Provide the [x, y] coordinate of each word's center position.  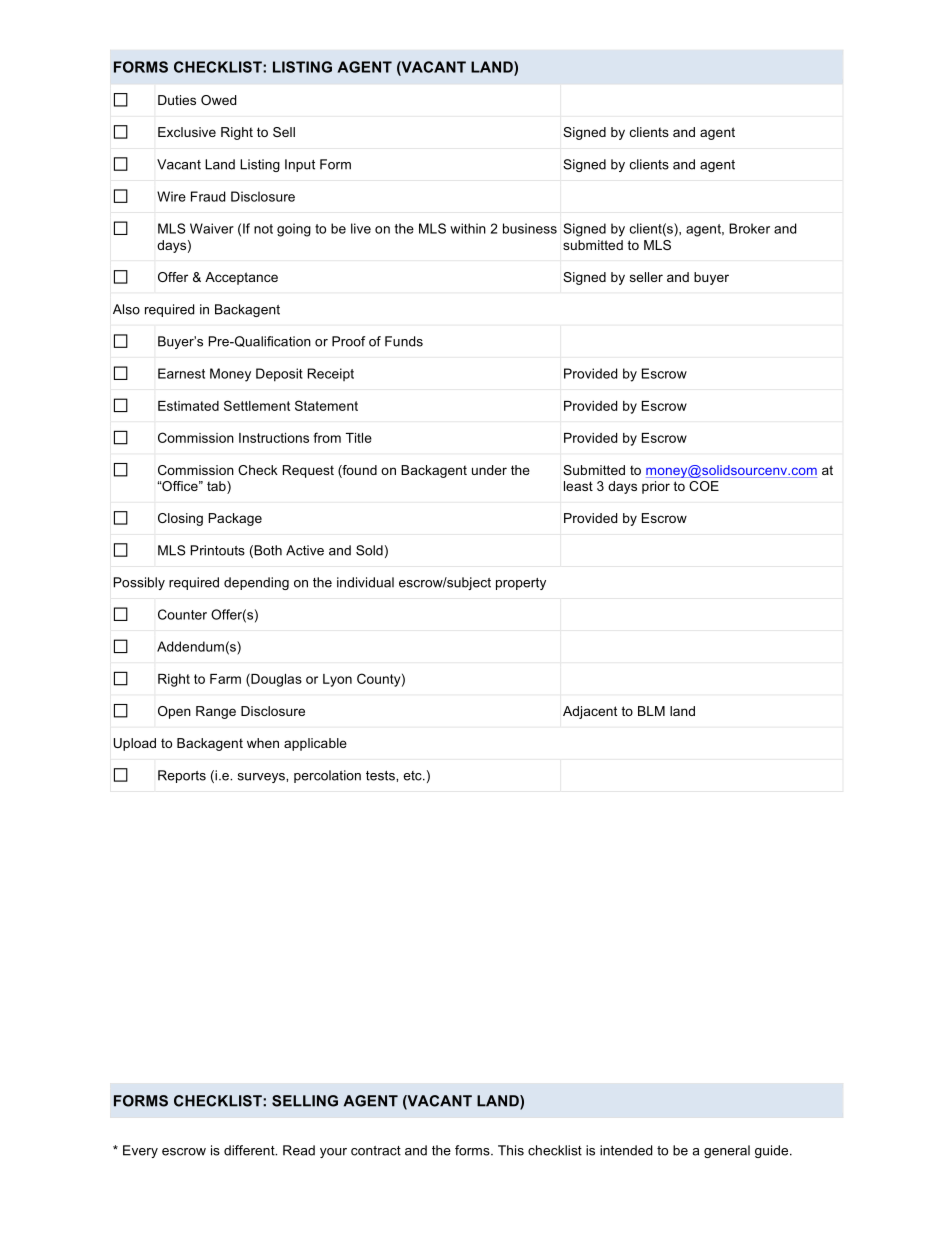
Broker [749, 228]
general [727, 1151]
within [468, 228]
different [250, 1150]
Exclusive [187, 132]
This [511, 1150]
